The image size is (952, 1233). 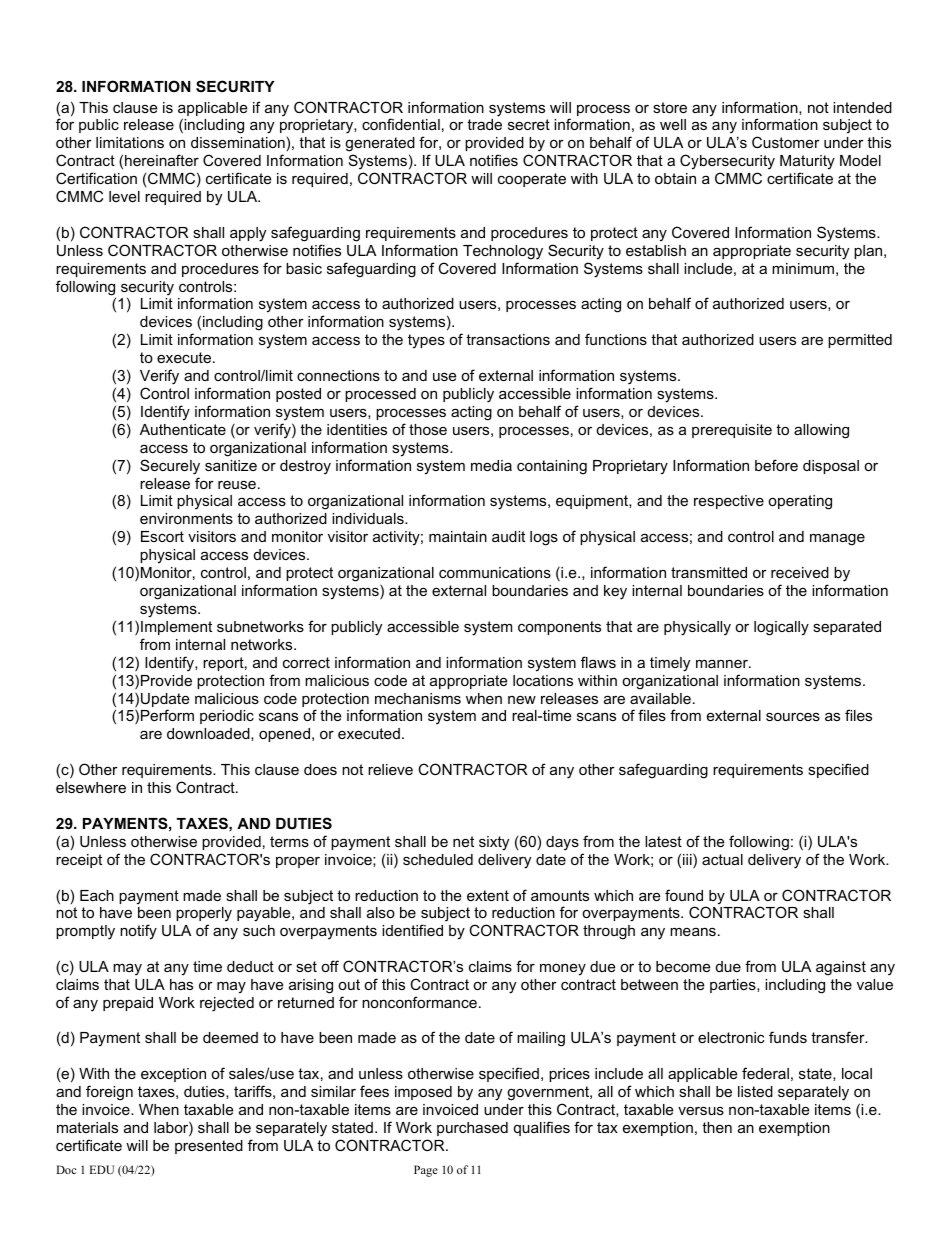 I want to click on periodic, so click(x=227, y=717).
